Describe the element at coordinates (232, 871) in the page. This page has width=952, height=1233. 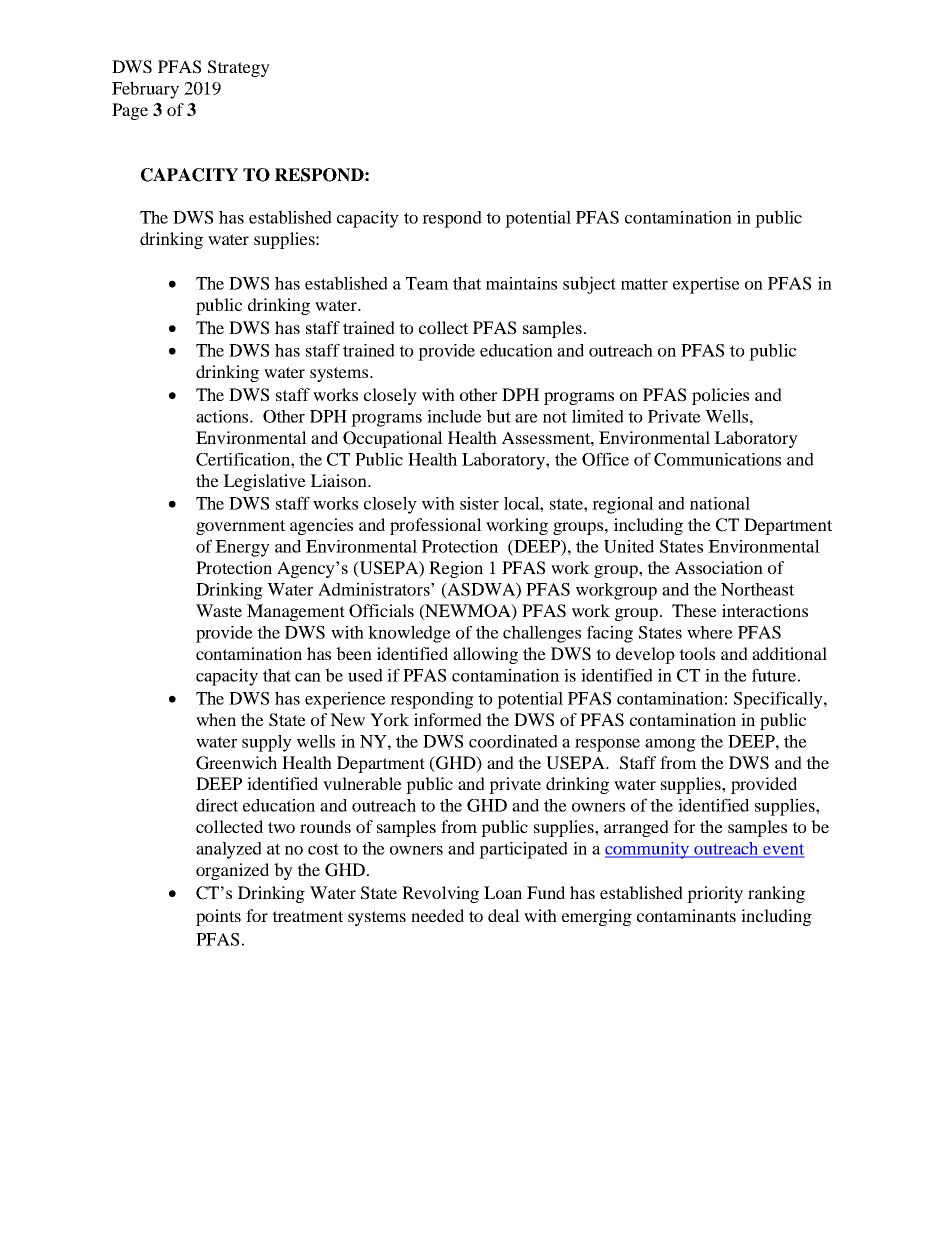
I see `organized` at that location.
